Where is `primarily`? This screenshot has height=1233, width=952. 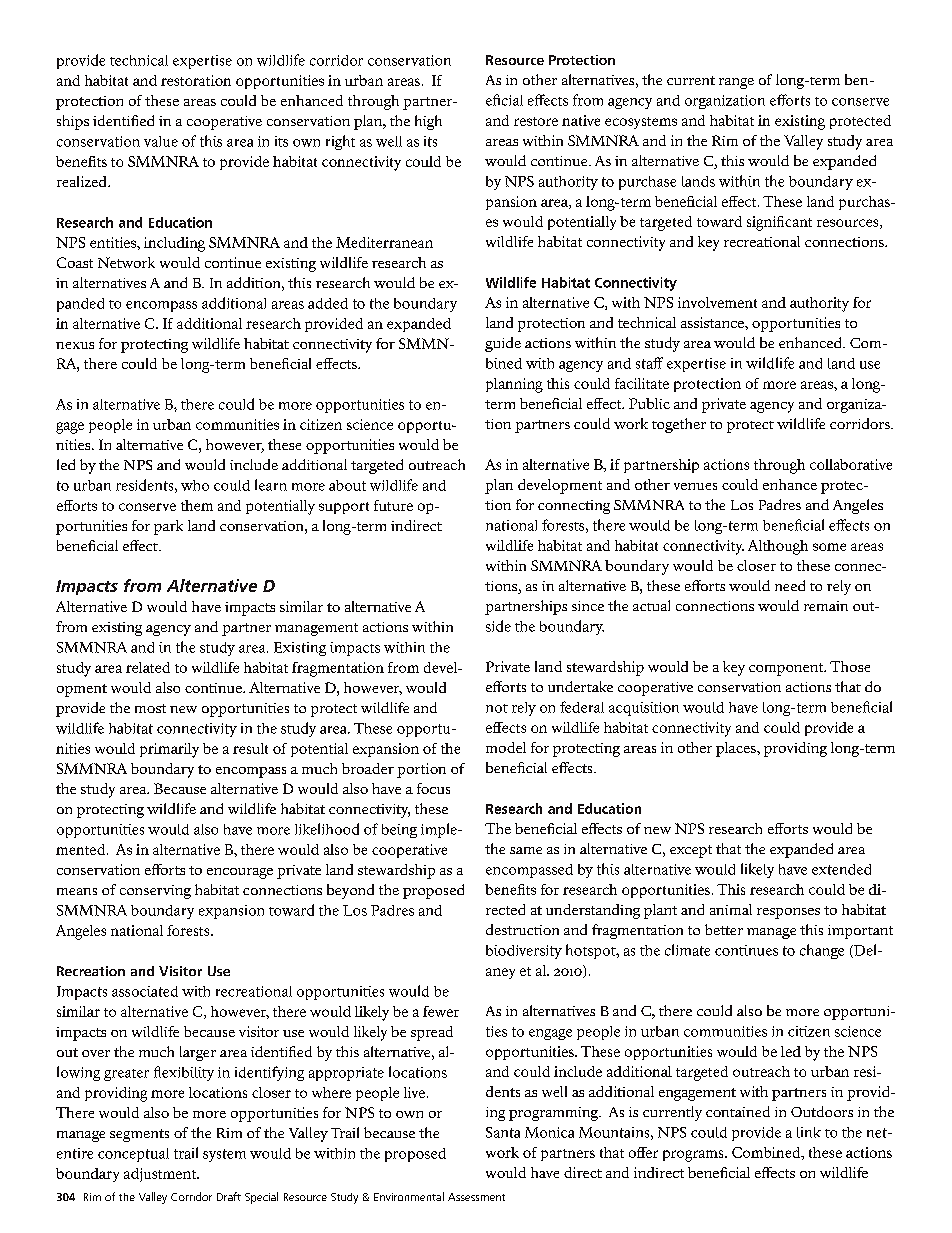 primarily is located at coordinates (169, 750).
